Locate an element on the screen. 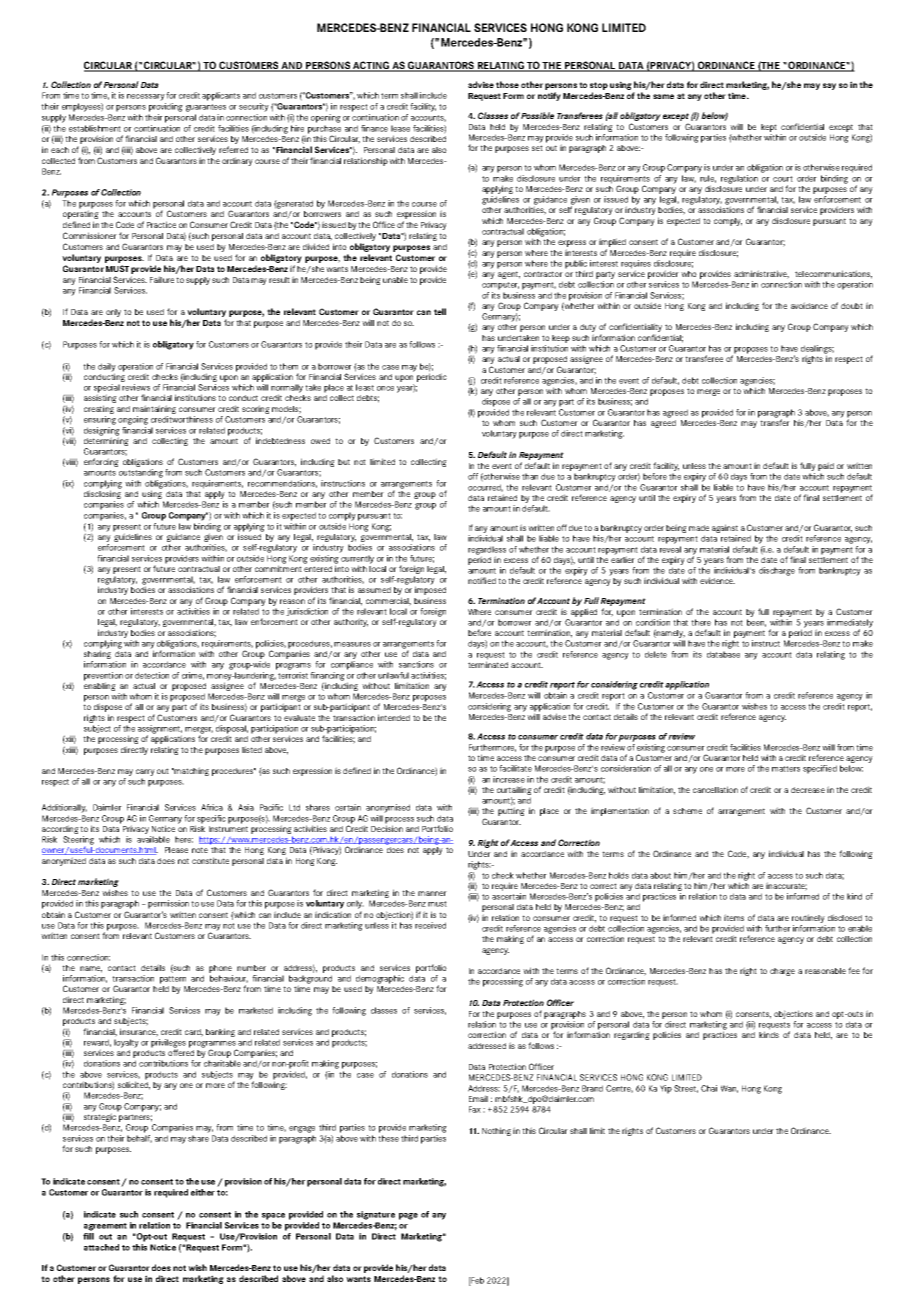  those is located at coordinates (507, 84).
